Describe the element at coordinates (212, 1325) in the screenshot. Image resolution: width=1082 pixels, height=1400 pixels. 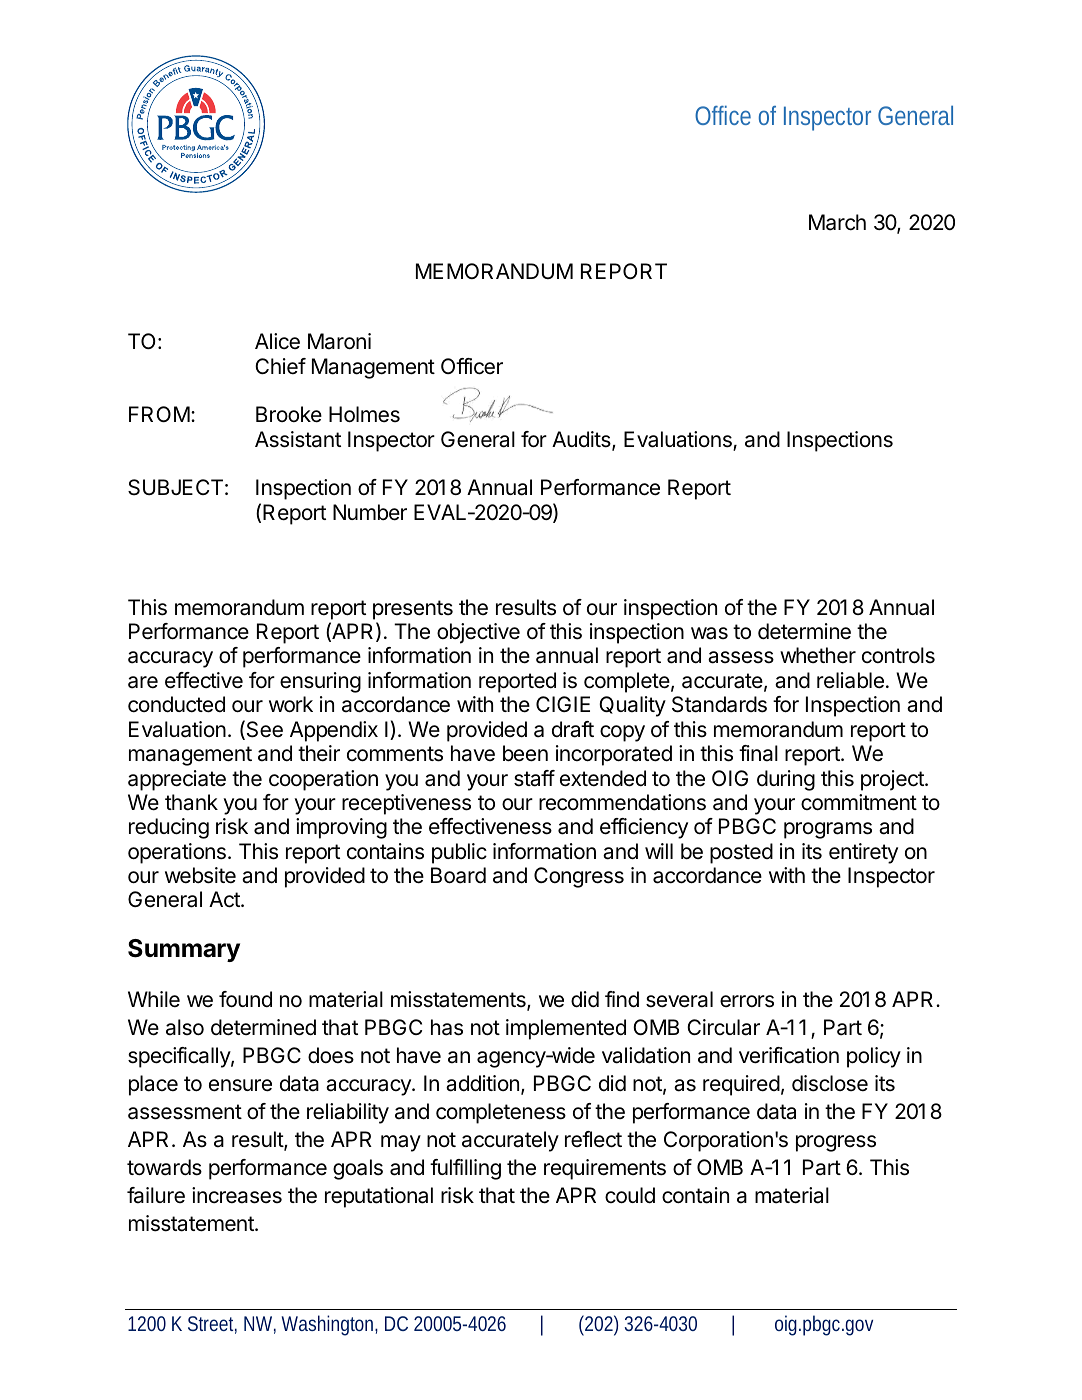
I see `Street` at that location.
